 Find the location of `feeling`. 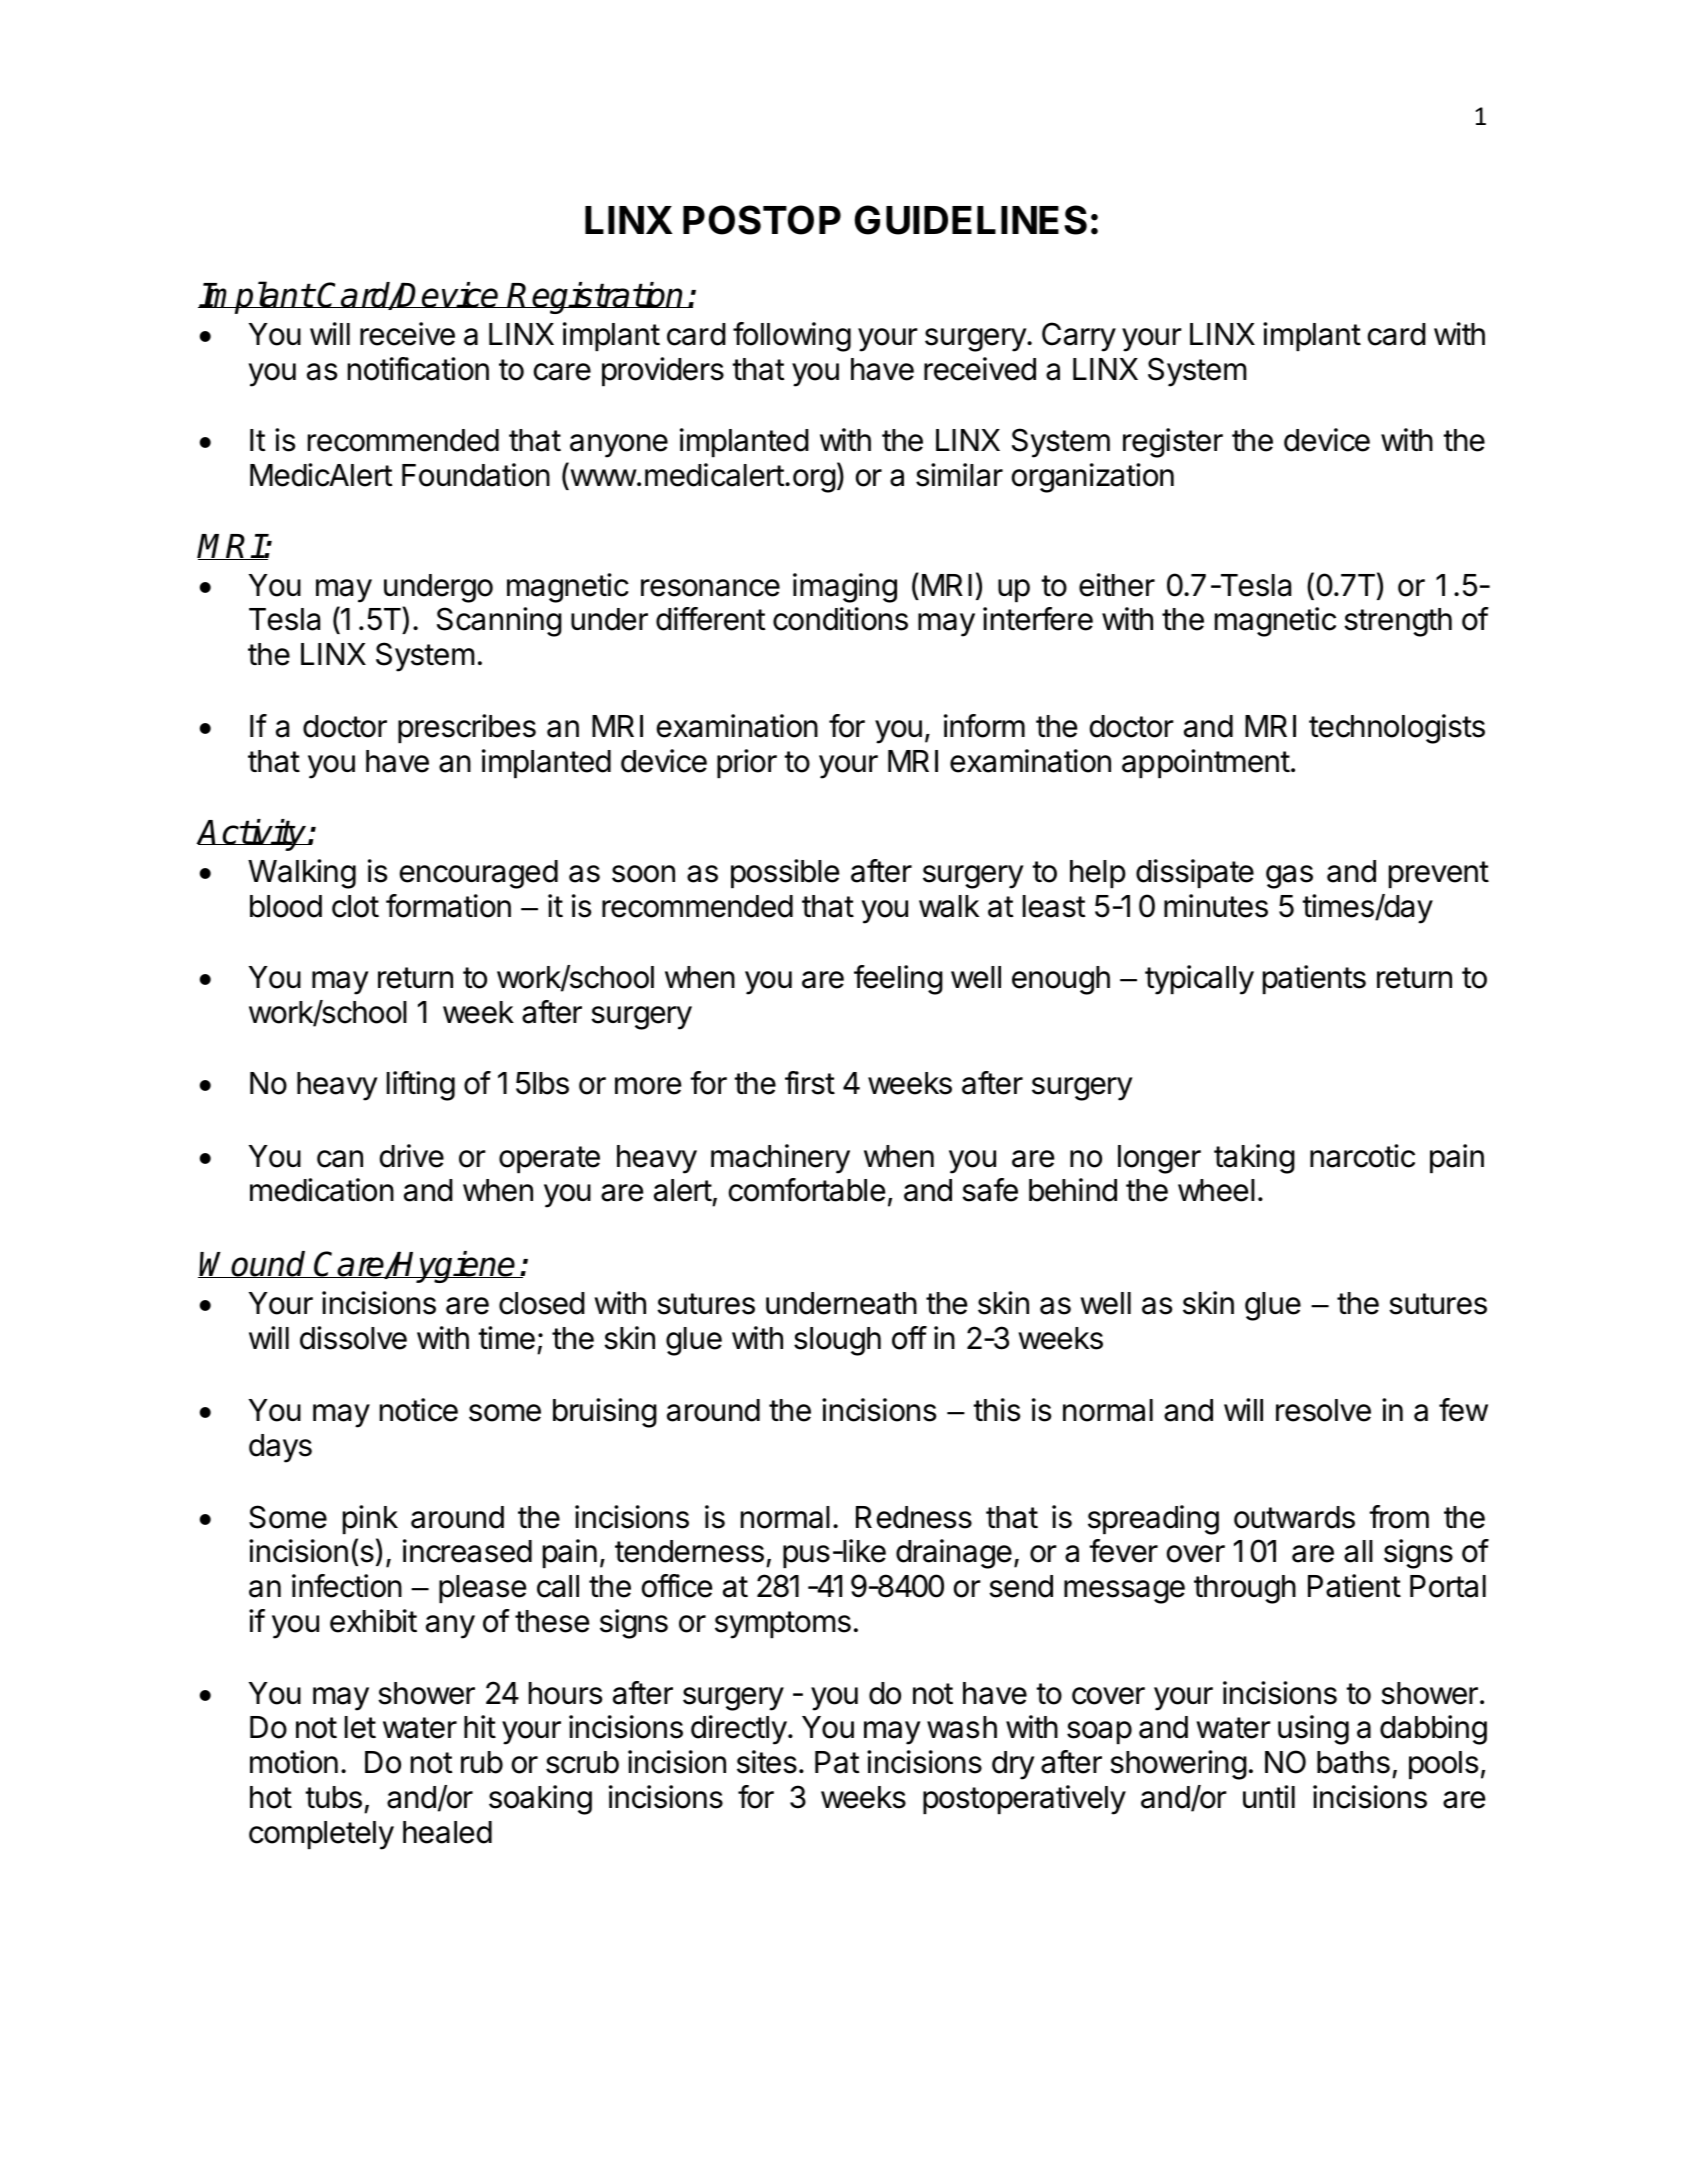

feeling is located at coordinates (898, 980).
